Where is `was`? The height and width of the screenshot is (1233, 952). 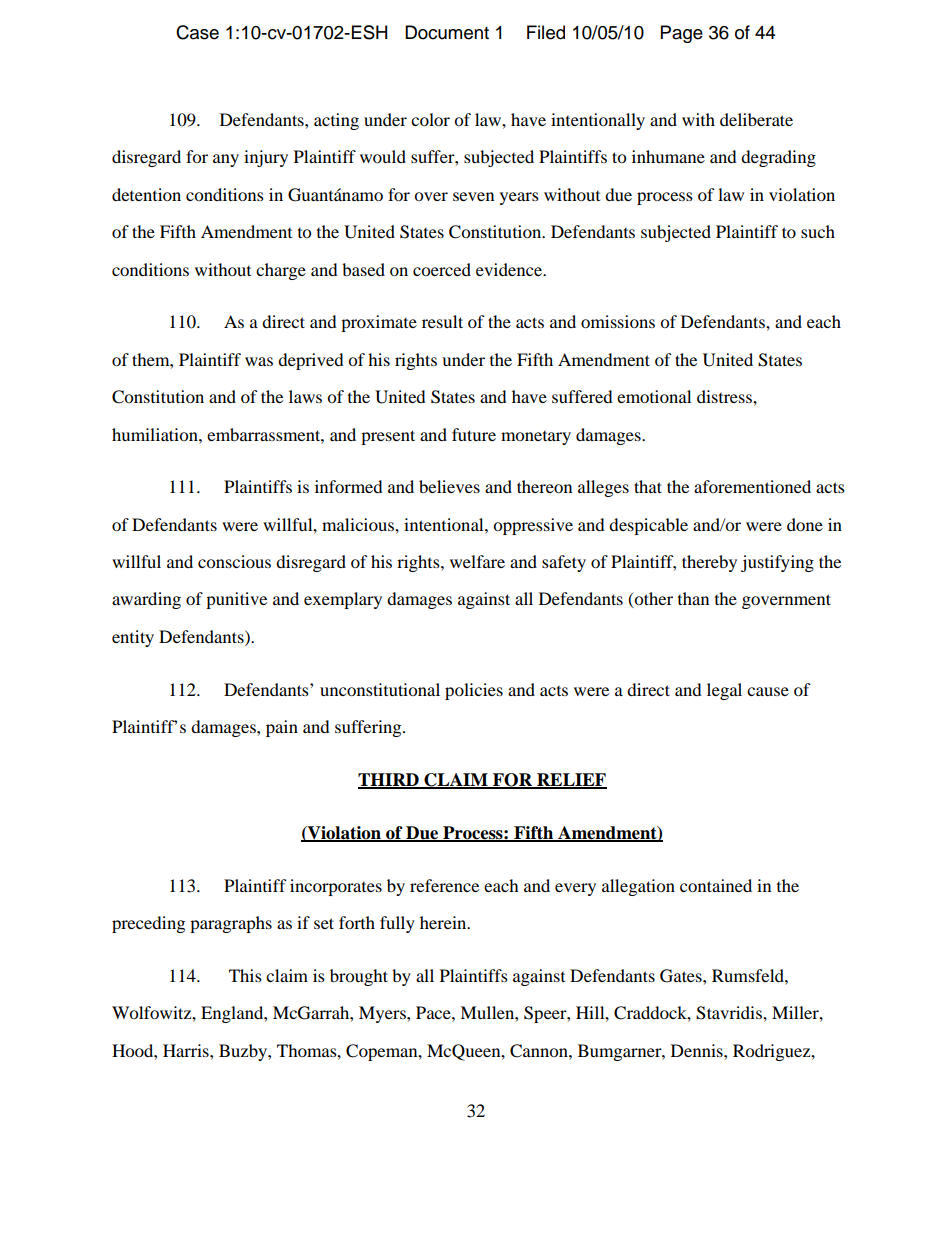
was is located at coordinates (259, 361).
